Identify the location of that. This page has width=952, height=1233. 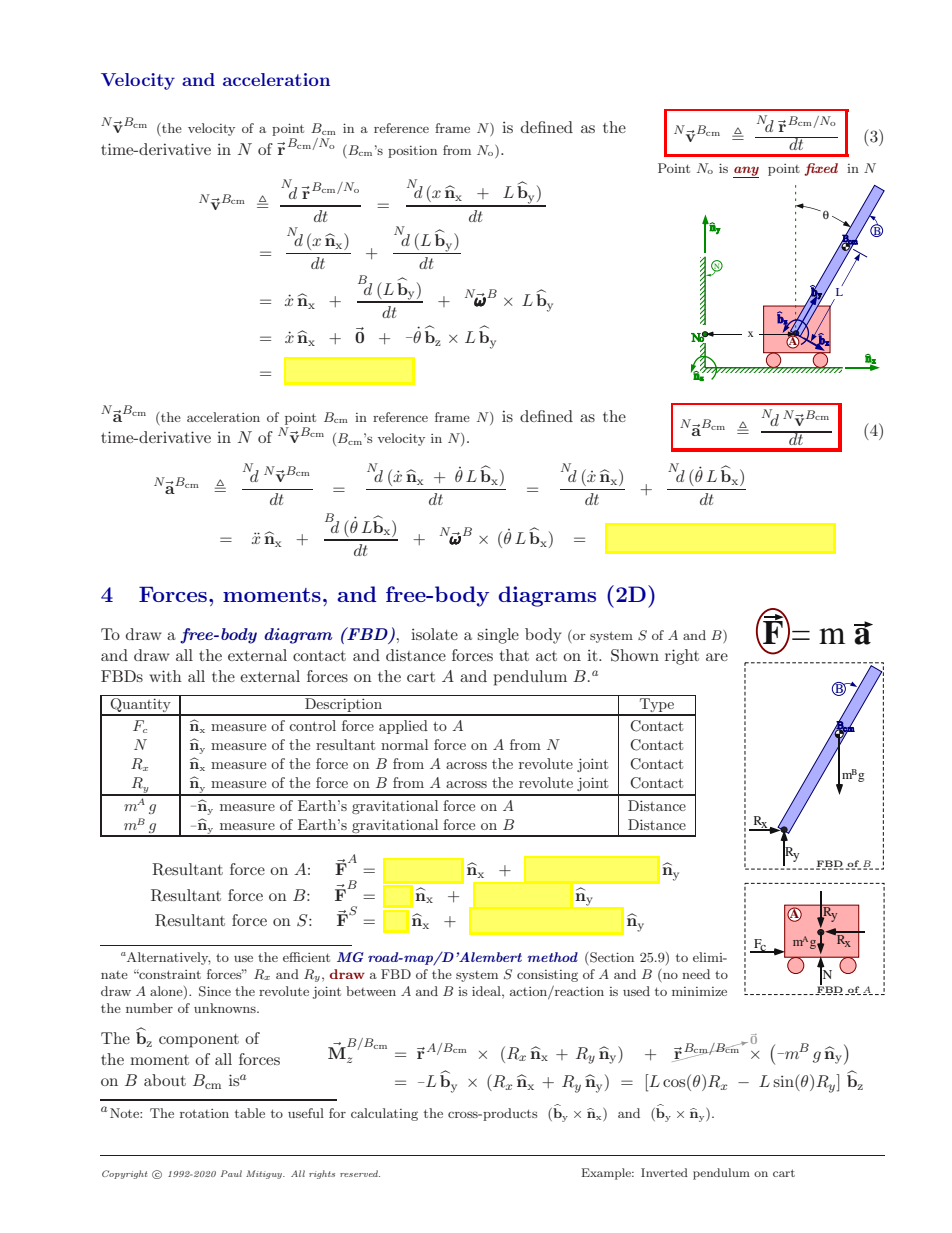
(514, 655).
